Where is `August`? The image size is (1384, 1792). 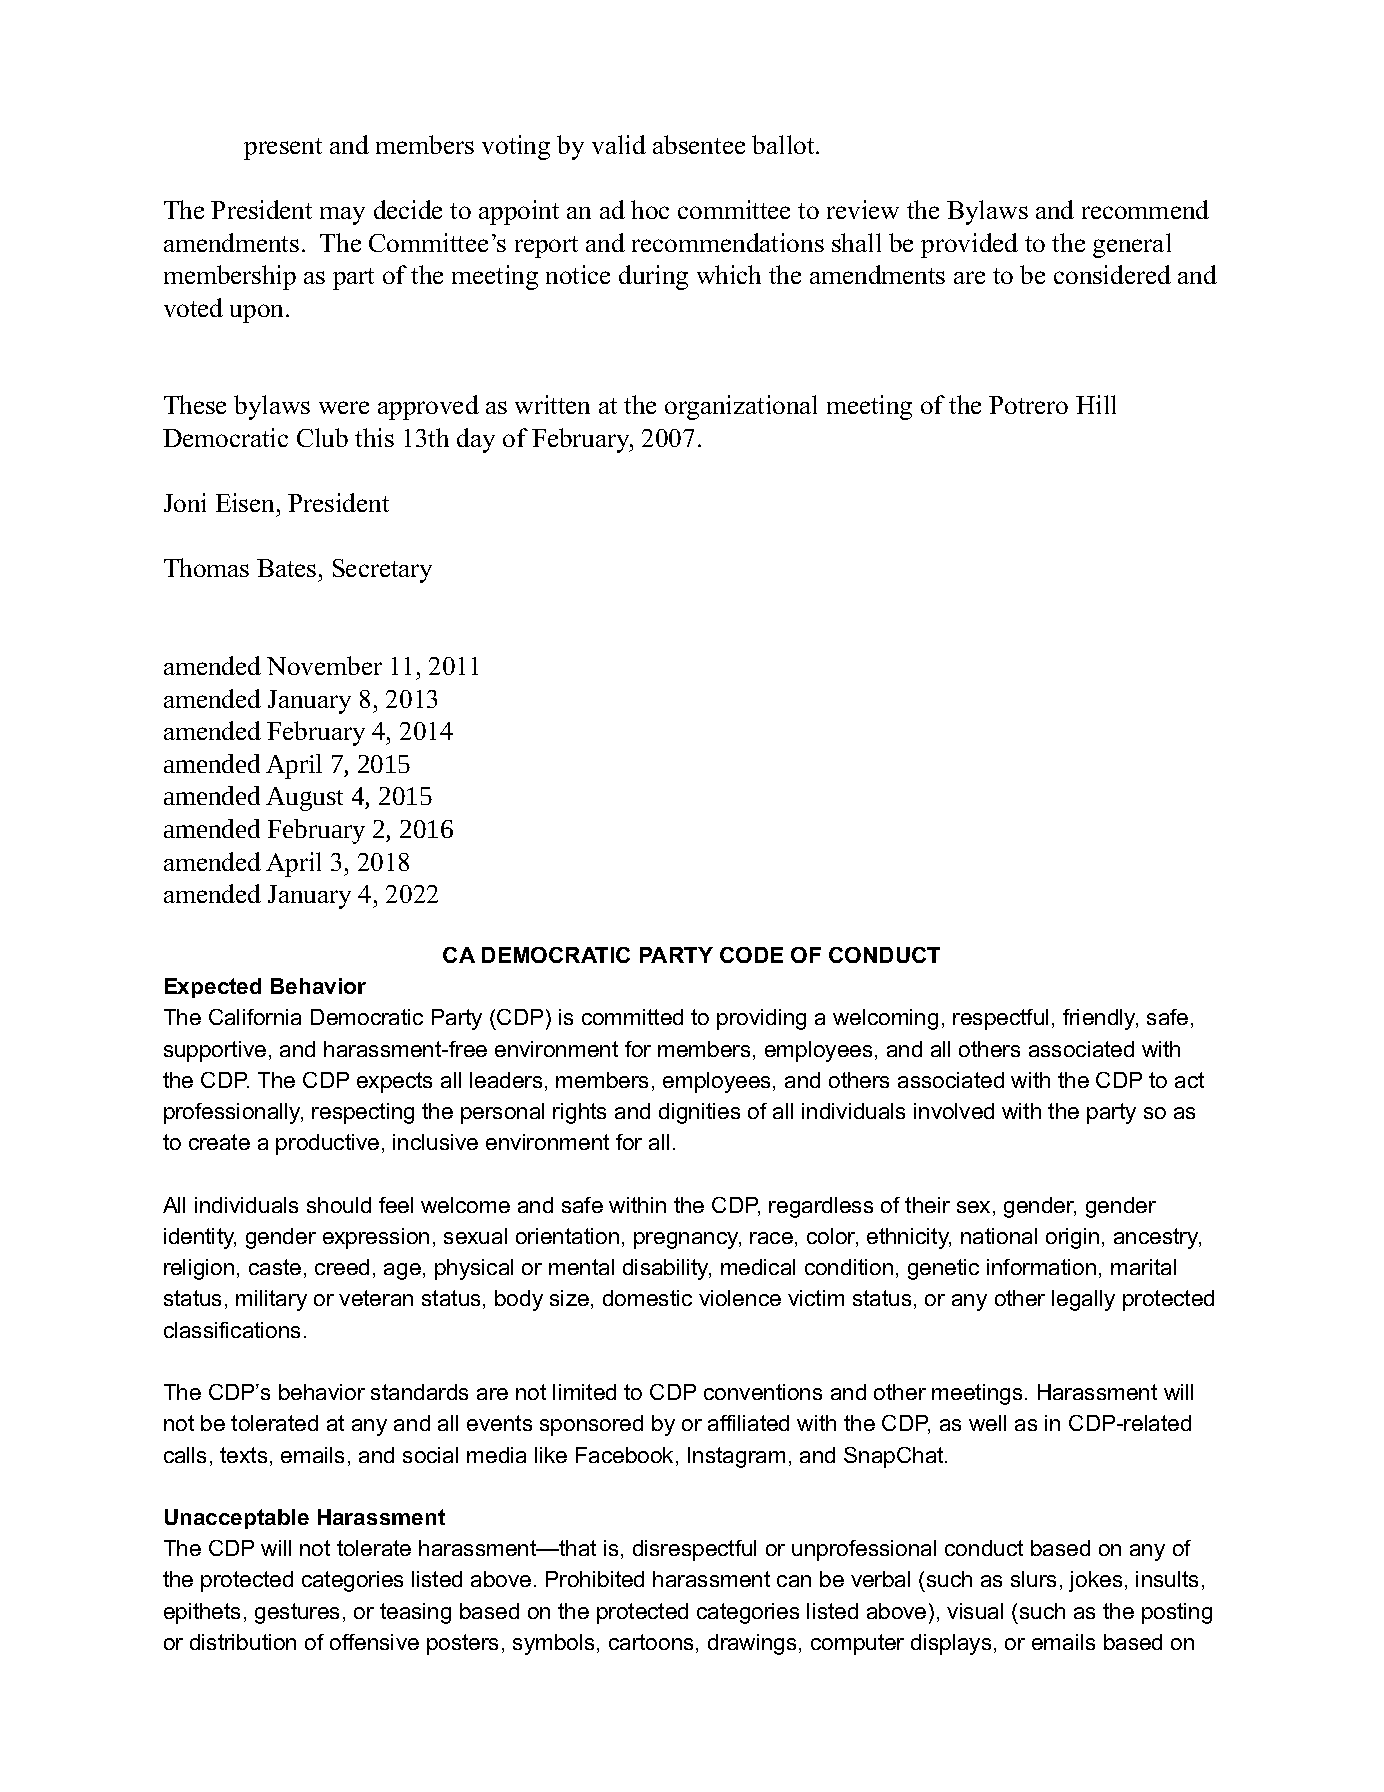
August is located at coordinates (304, 799).
